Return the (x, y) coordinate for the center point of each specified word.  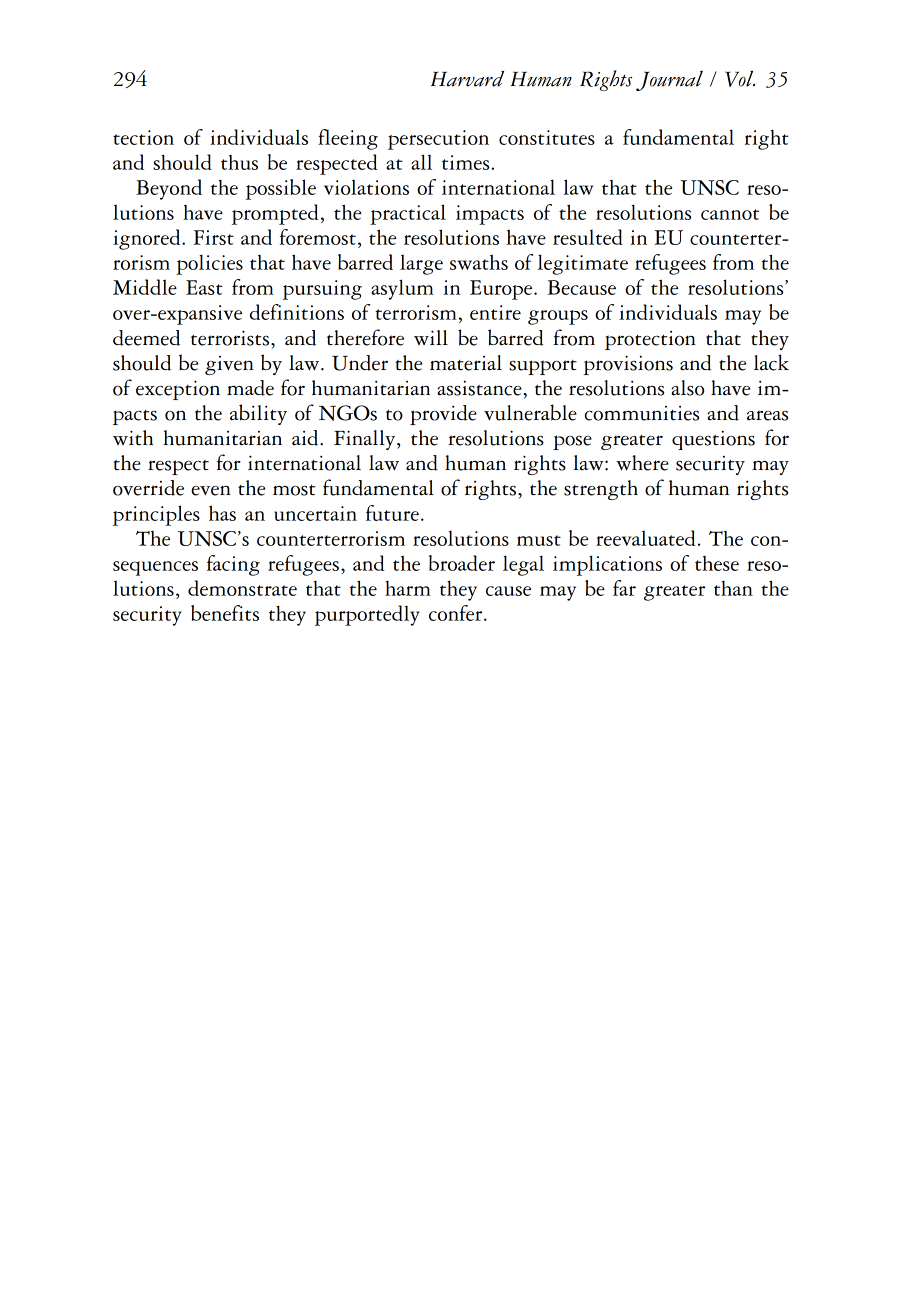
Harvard (467, 79)
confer (457, 613)
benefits (225, 613)
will (431, 337)
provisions (628, 365)
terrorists (230, 338)
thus (239, 162)
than (733, 588)
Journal (669, 81)
